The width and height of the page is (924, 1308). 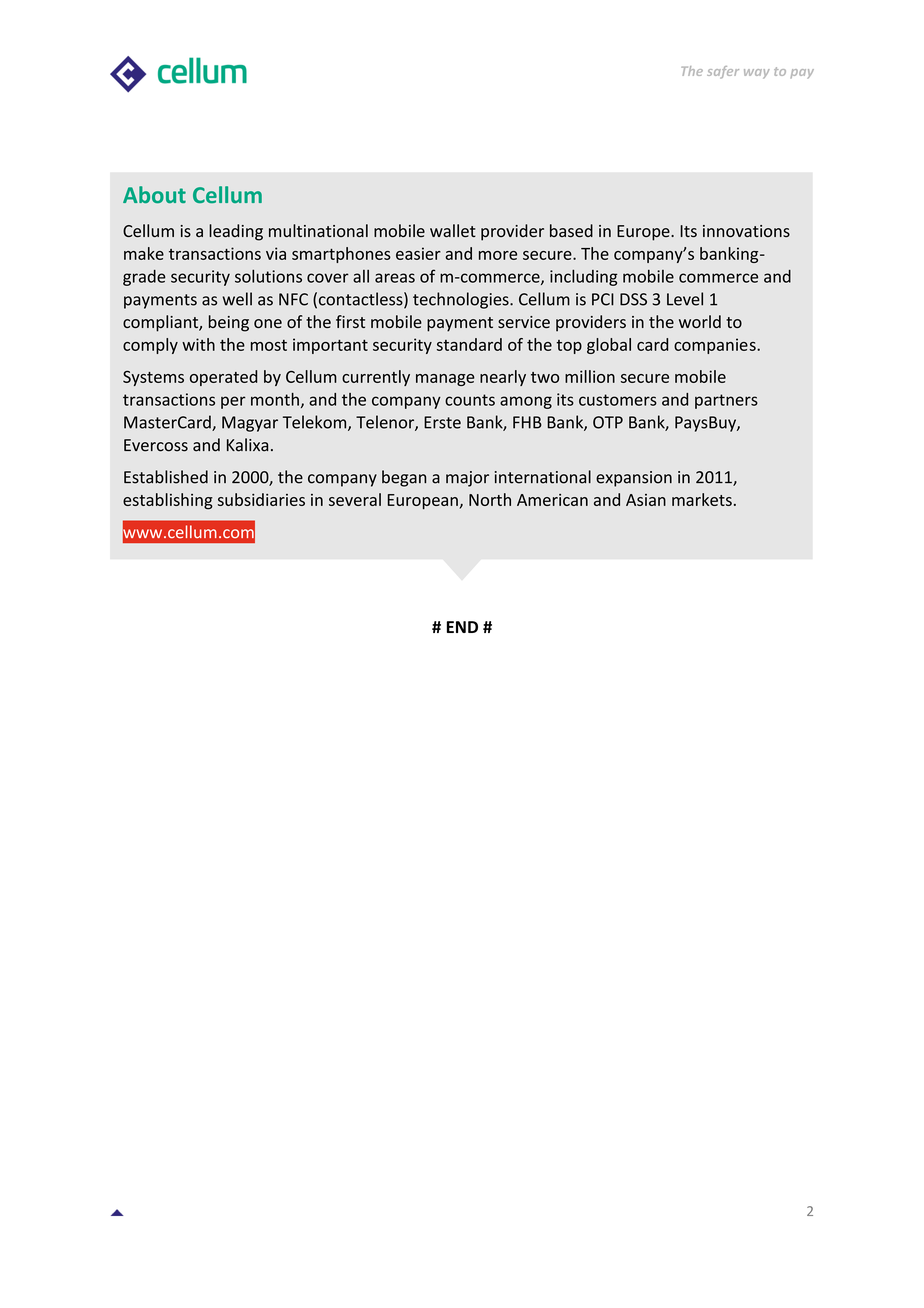 I want to click on About, so click(x=154, y=194).
